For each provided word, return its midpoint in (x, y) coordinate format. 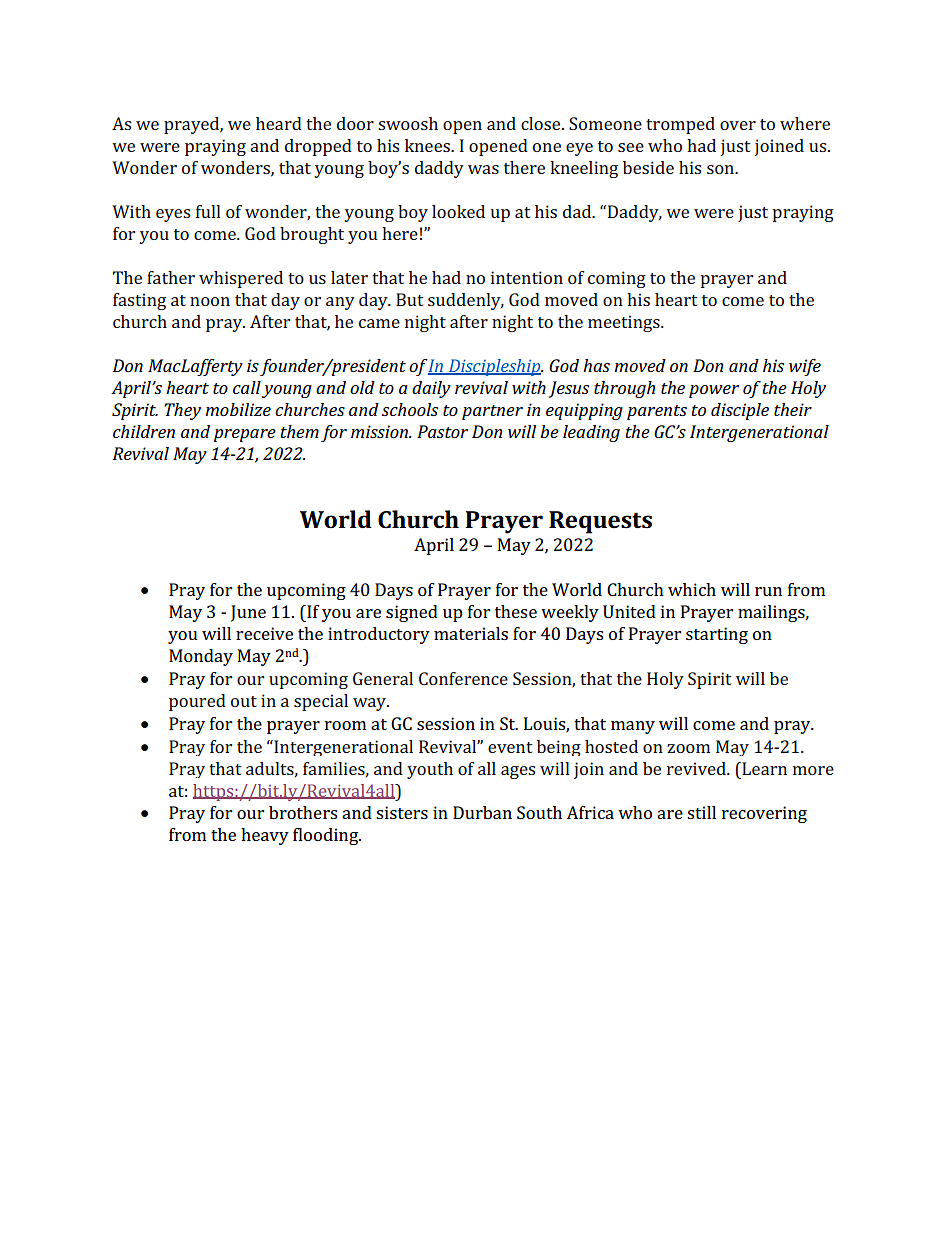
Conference (463, 678)
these (516, 611)
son (722, 169)
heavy (265, 836)
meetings (625, 323)
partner (492, 412)
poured (197, 702)
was (483, 169)
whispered (241, 279)
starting (717, 635)
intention (527, 277)
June (248, 613)
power (714, 391)
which (692, 589)
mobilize (238, 409)
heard (279, 123)
